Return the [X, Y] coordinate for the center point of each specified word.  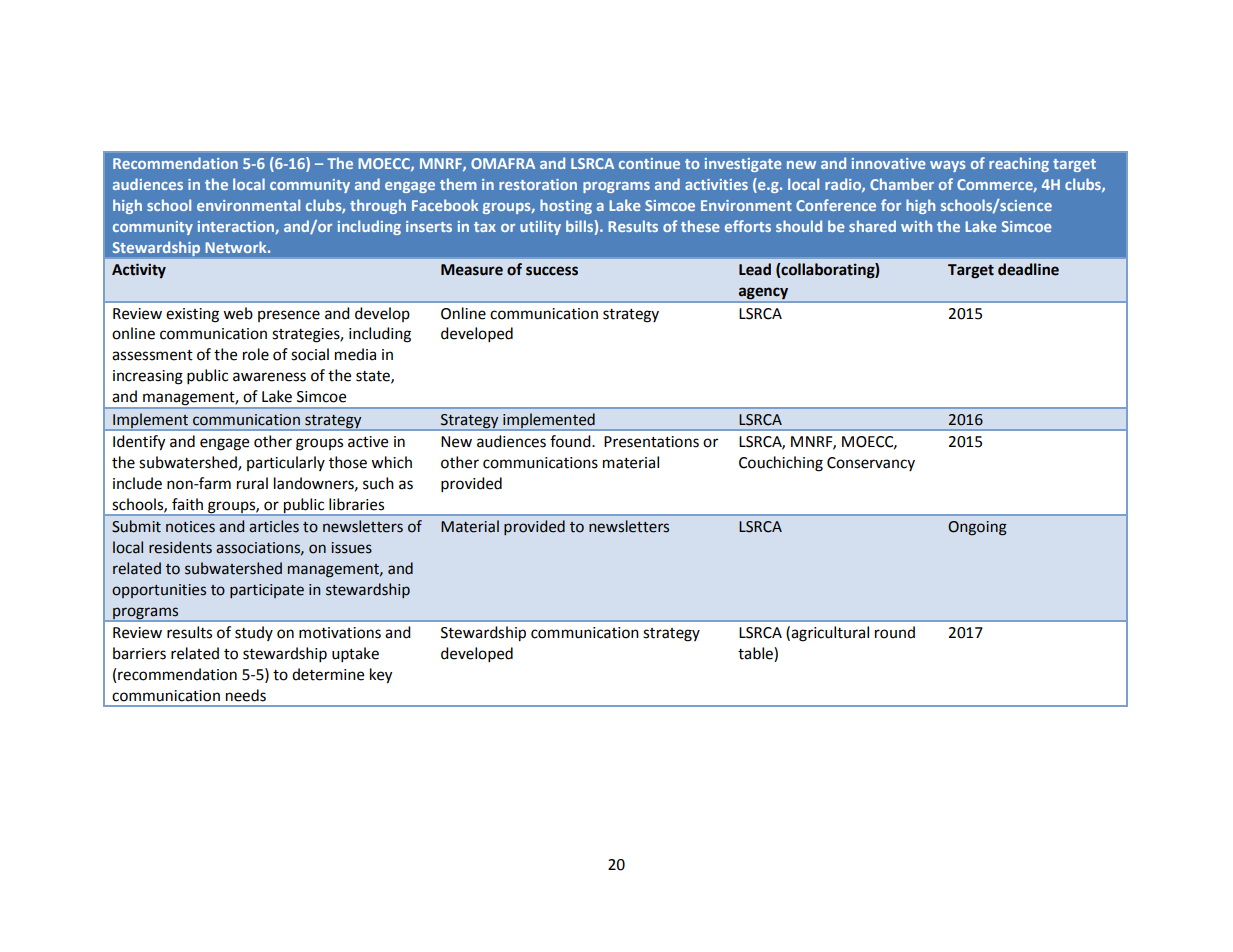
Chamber [902, 184]
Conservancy [871, 464]
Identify [139, 443]
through [378, 206]
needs [246, 695]
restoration [538, 184]
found [571, 441]
